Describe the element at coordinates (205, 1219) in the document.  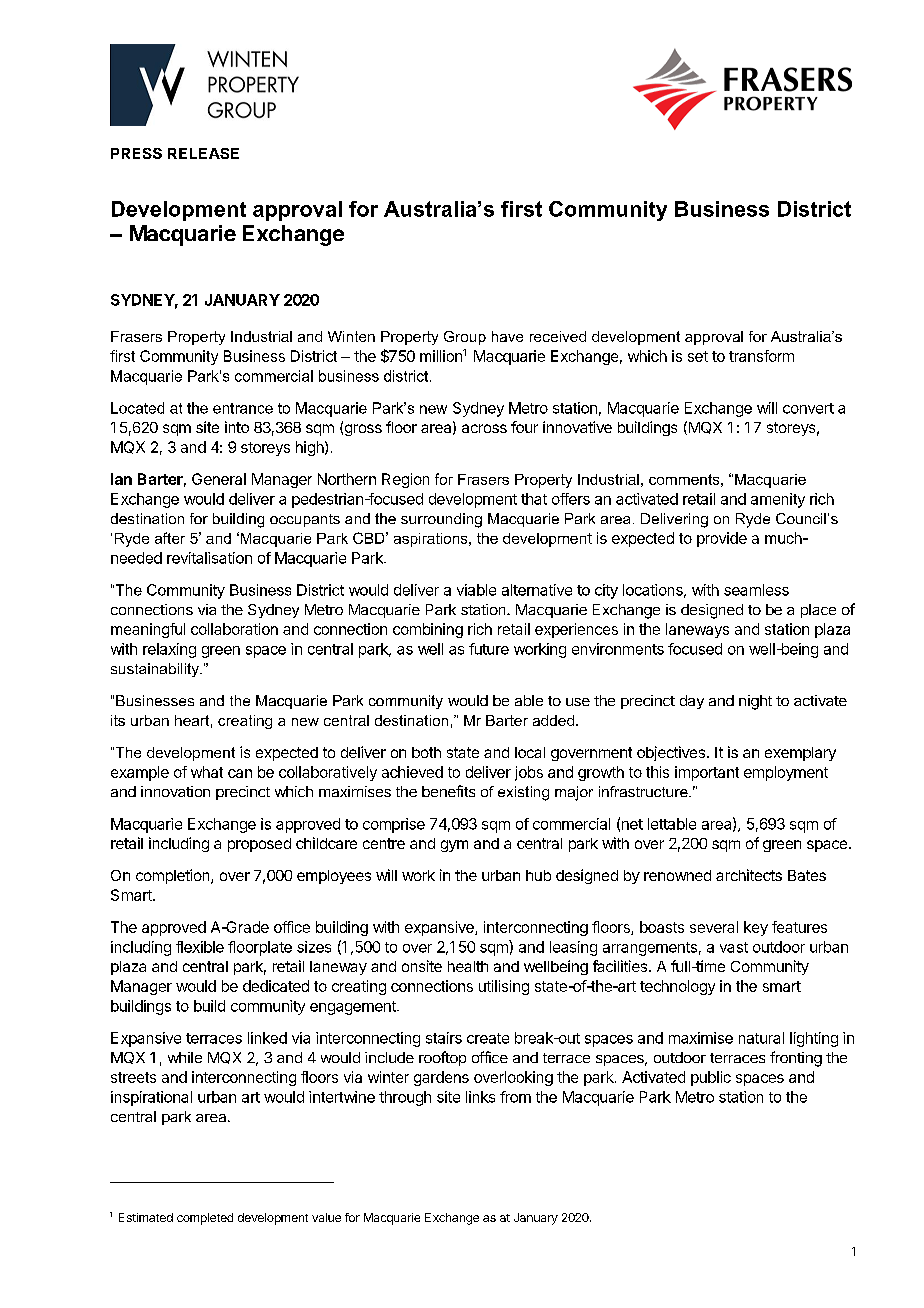
I see `completed` at that location.
